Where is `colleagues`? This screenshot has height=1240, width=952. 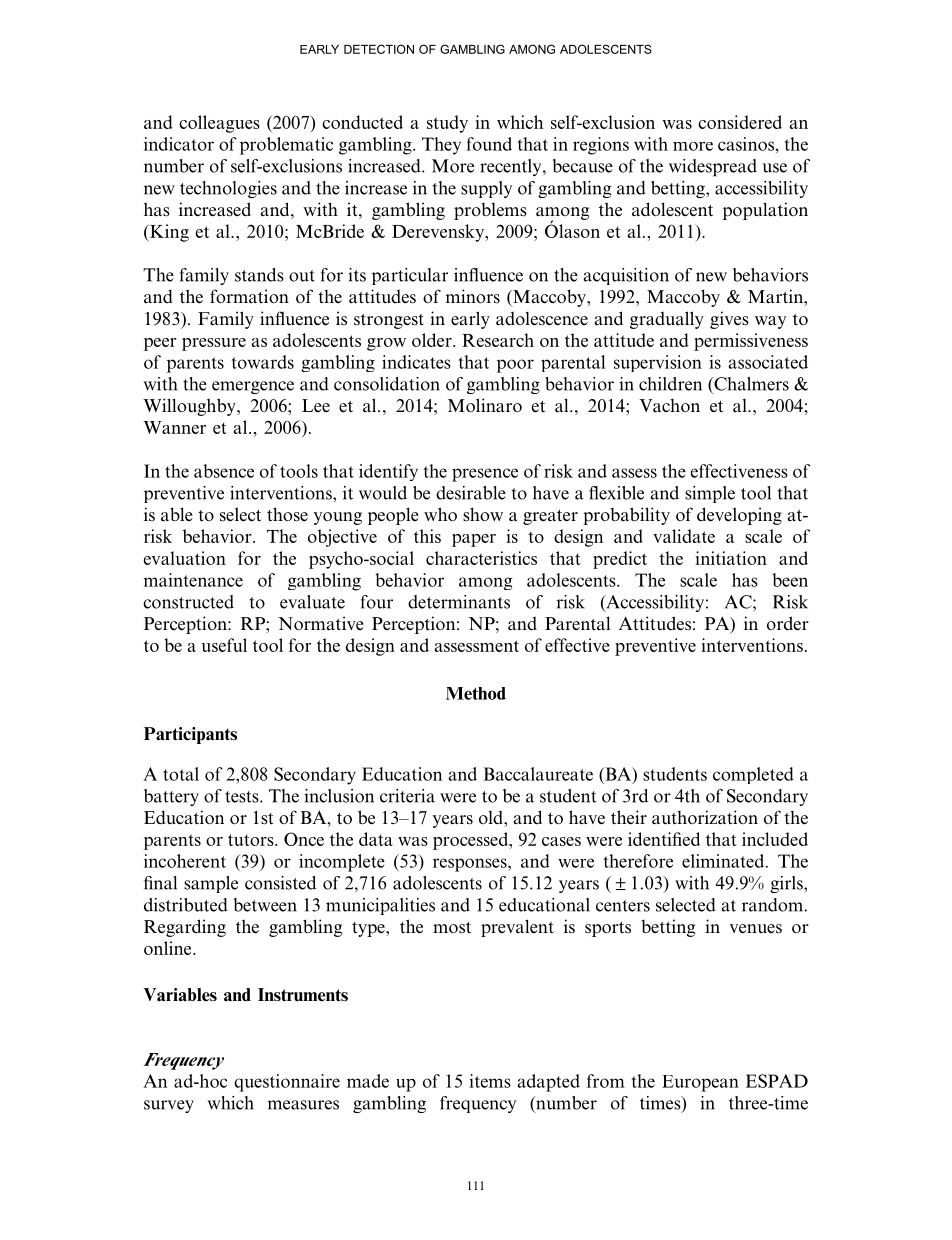
colleagues is located at coordinates (219, 124).
